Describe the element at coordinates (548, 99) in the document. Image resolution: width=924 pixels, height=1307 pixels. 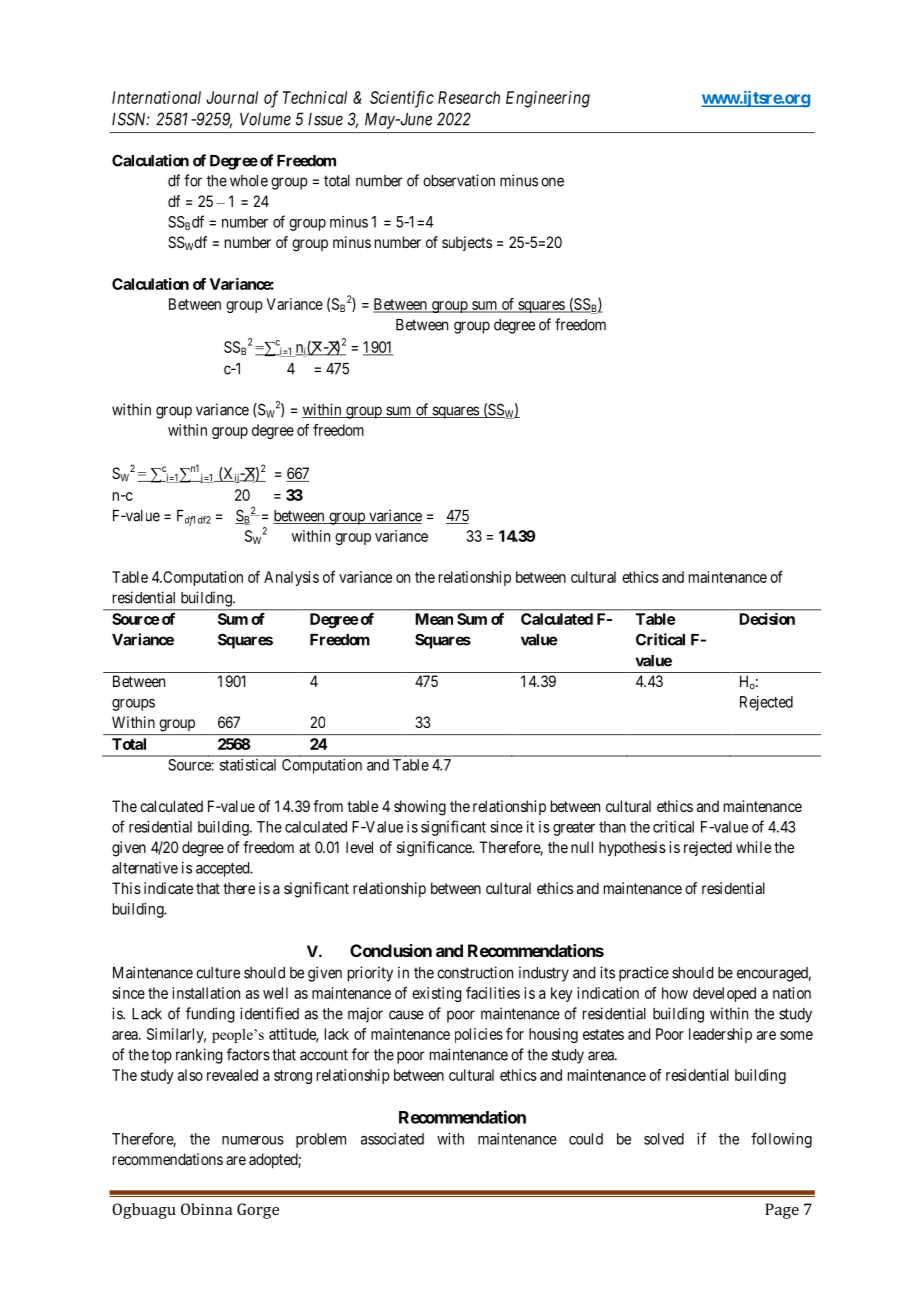
I see `Engineering` at that location.
